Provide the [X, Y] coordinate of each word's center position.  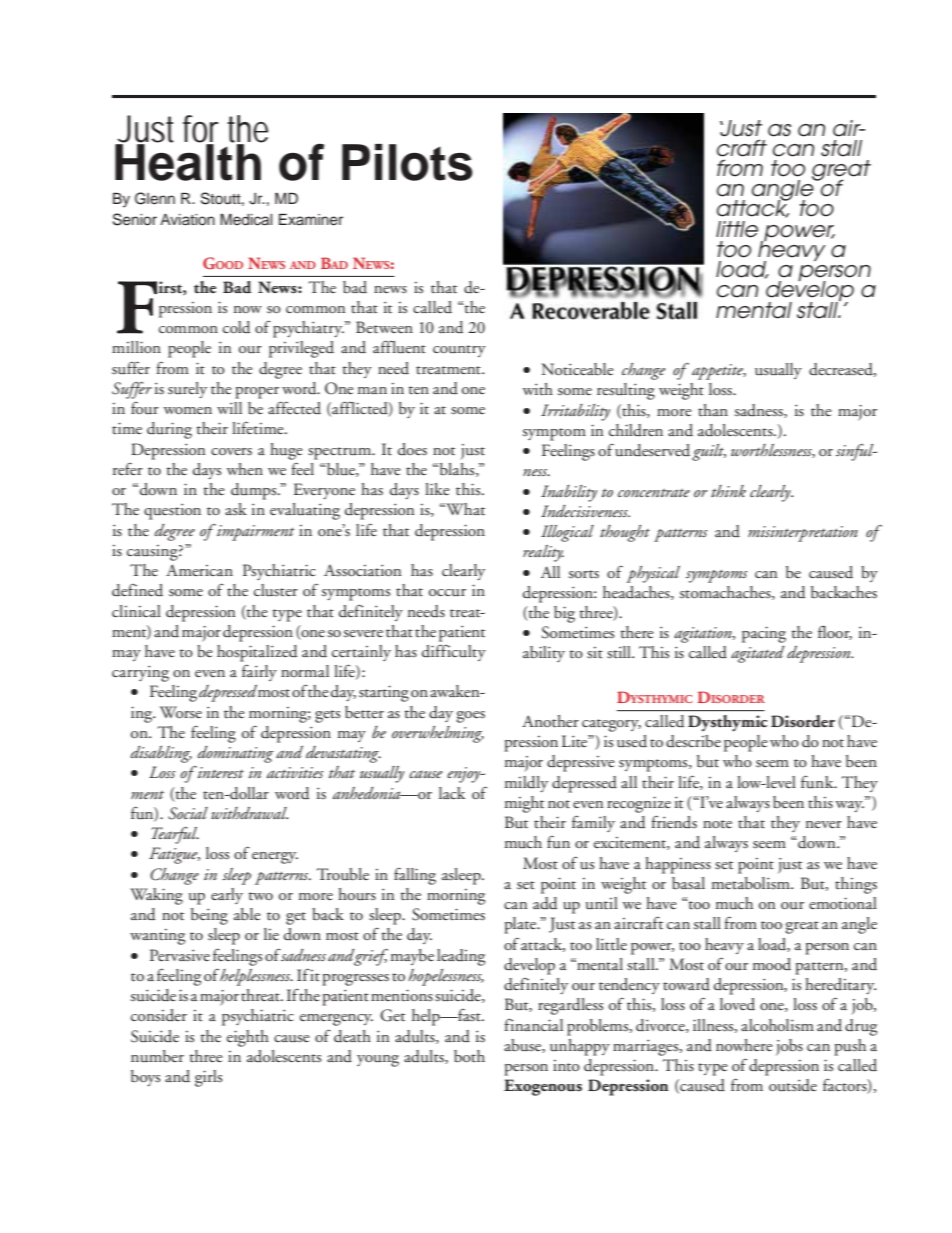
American [199, 570]
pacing [764, 634]
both [469, 1056]
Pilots [407, 162]
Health [189, 161]
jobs [789, 1047]
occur [447, 593]
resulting [626, 391]
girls [208, 1078]
